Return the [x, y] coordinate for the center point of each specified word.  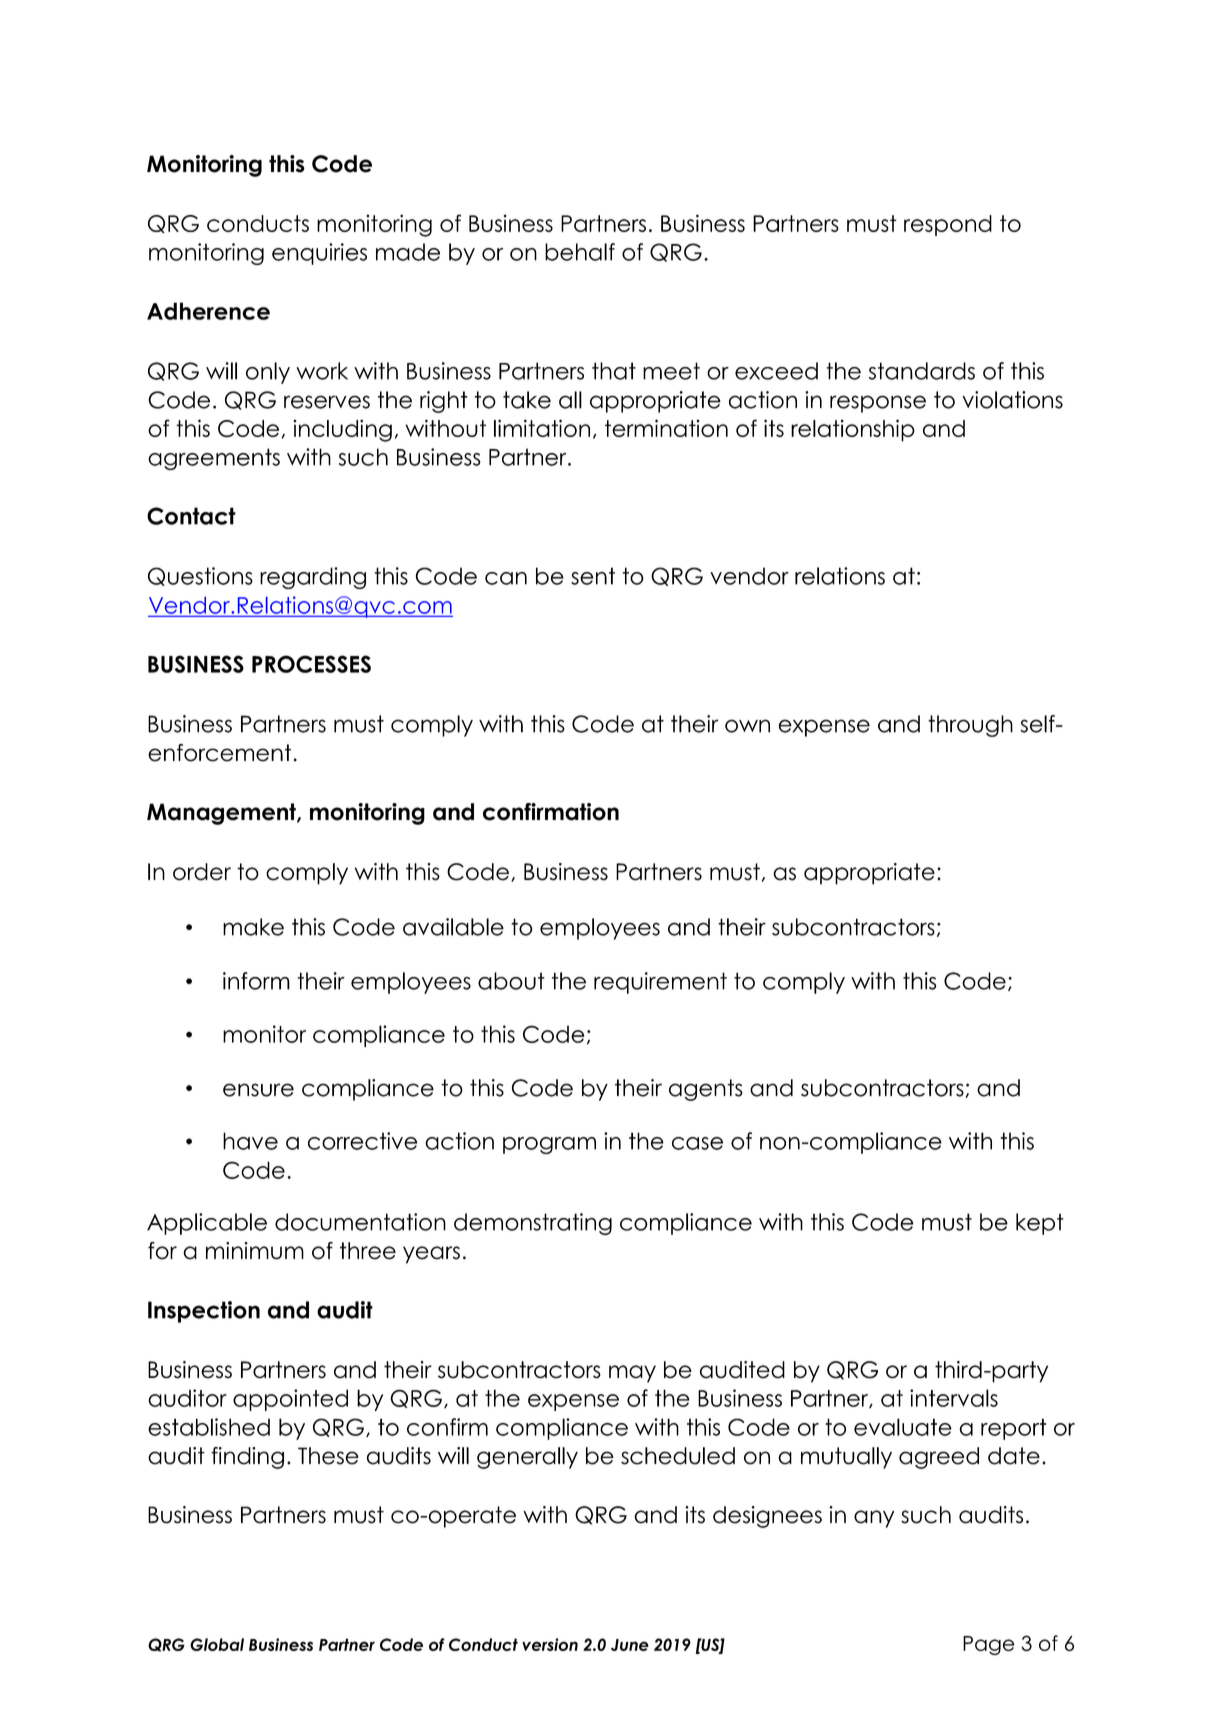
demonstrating [533, 1224]
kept [1040, 1224]
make [253, 927]
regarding [313, 578]
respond [948, 225]
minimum [255, 1251]
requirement [660, 983]
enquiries [319, 254]
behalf [580, 252]
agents [706, 1090]
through [970, 726]
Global [217, 1644]
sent [593, 576]
